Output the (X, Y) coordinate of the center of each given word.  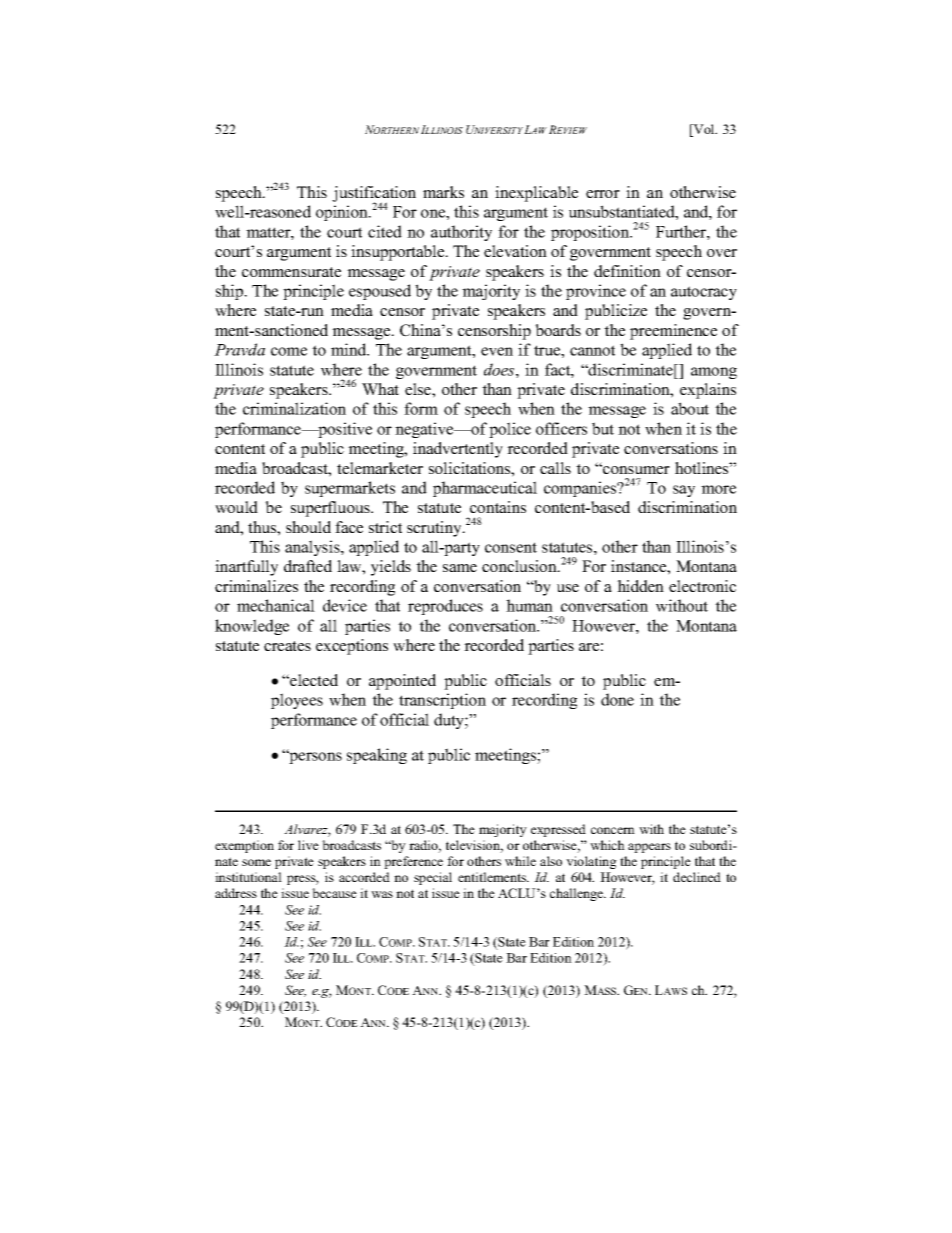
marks (443, 192)
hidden (640, 586)
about (690, 408)
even (497, 351)
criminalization (294, 408)
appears (649, 848)
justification (374, 195)
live (308, 845)
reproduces (445, 607)
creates (287, 646)
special (433, 878)
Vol (704, 130)
